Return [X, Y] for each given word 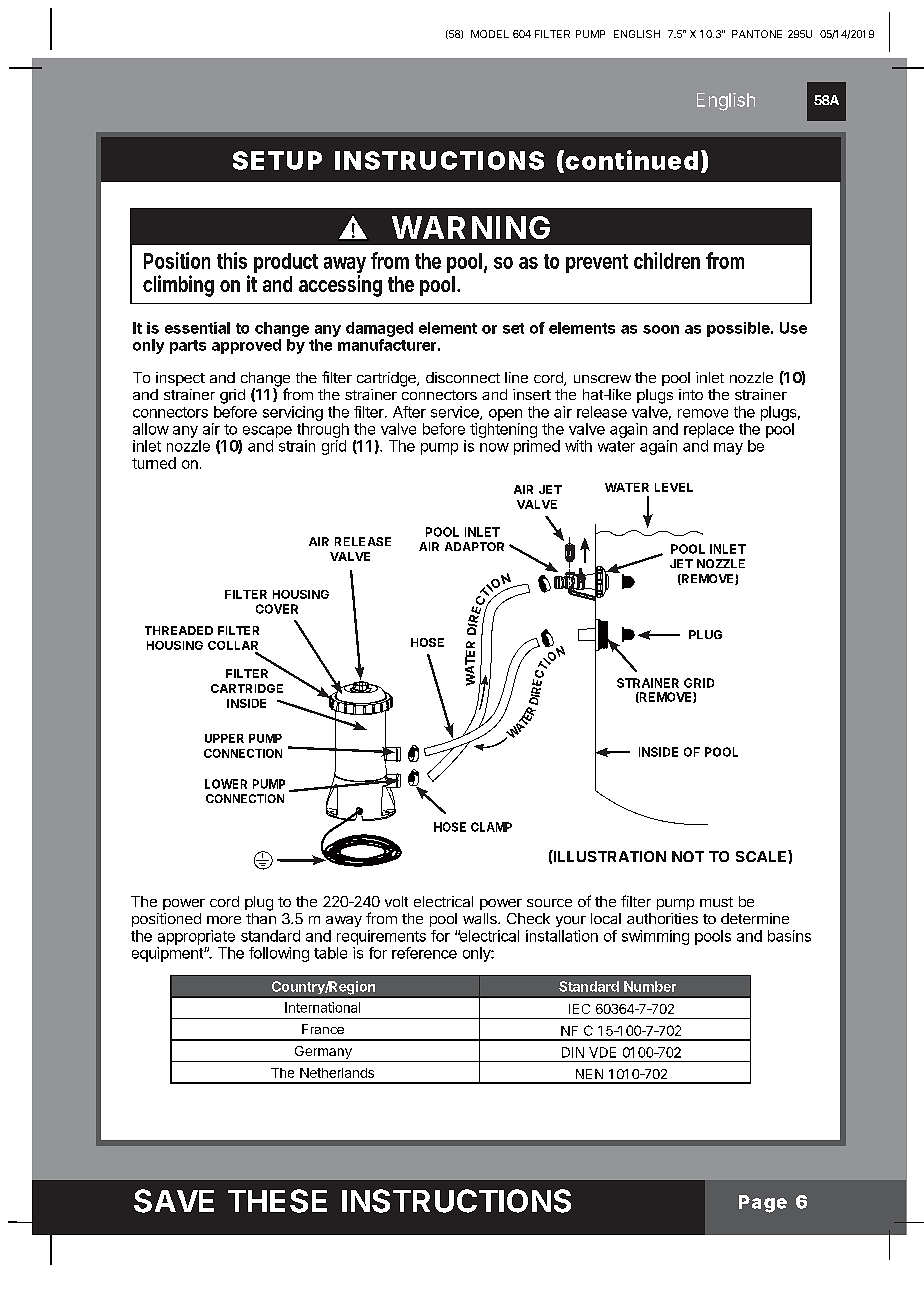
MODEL [490, 34]
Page [763, 1204]
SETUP [277, 160]
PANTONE [757, 34]
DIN [573, 1052]
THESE [277, 1201]
